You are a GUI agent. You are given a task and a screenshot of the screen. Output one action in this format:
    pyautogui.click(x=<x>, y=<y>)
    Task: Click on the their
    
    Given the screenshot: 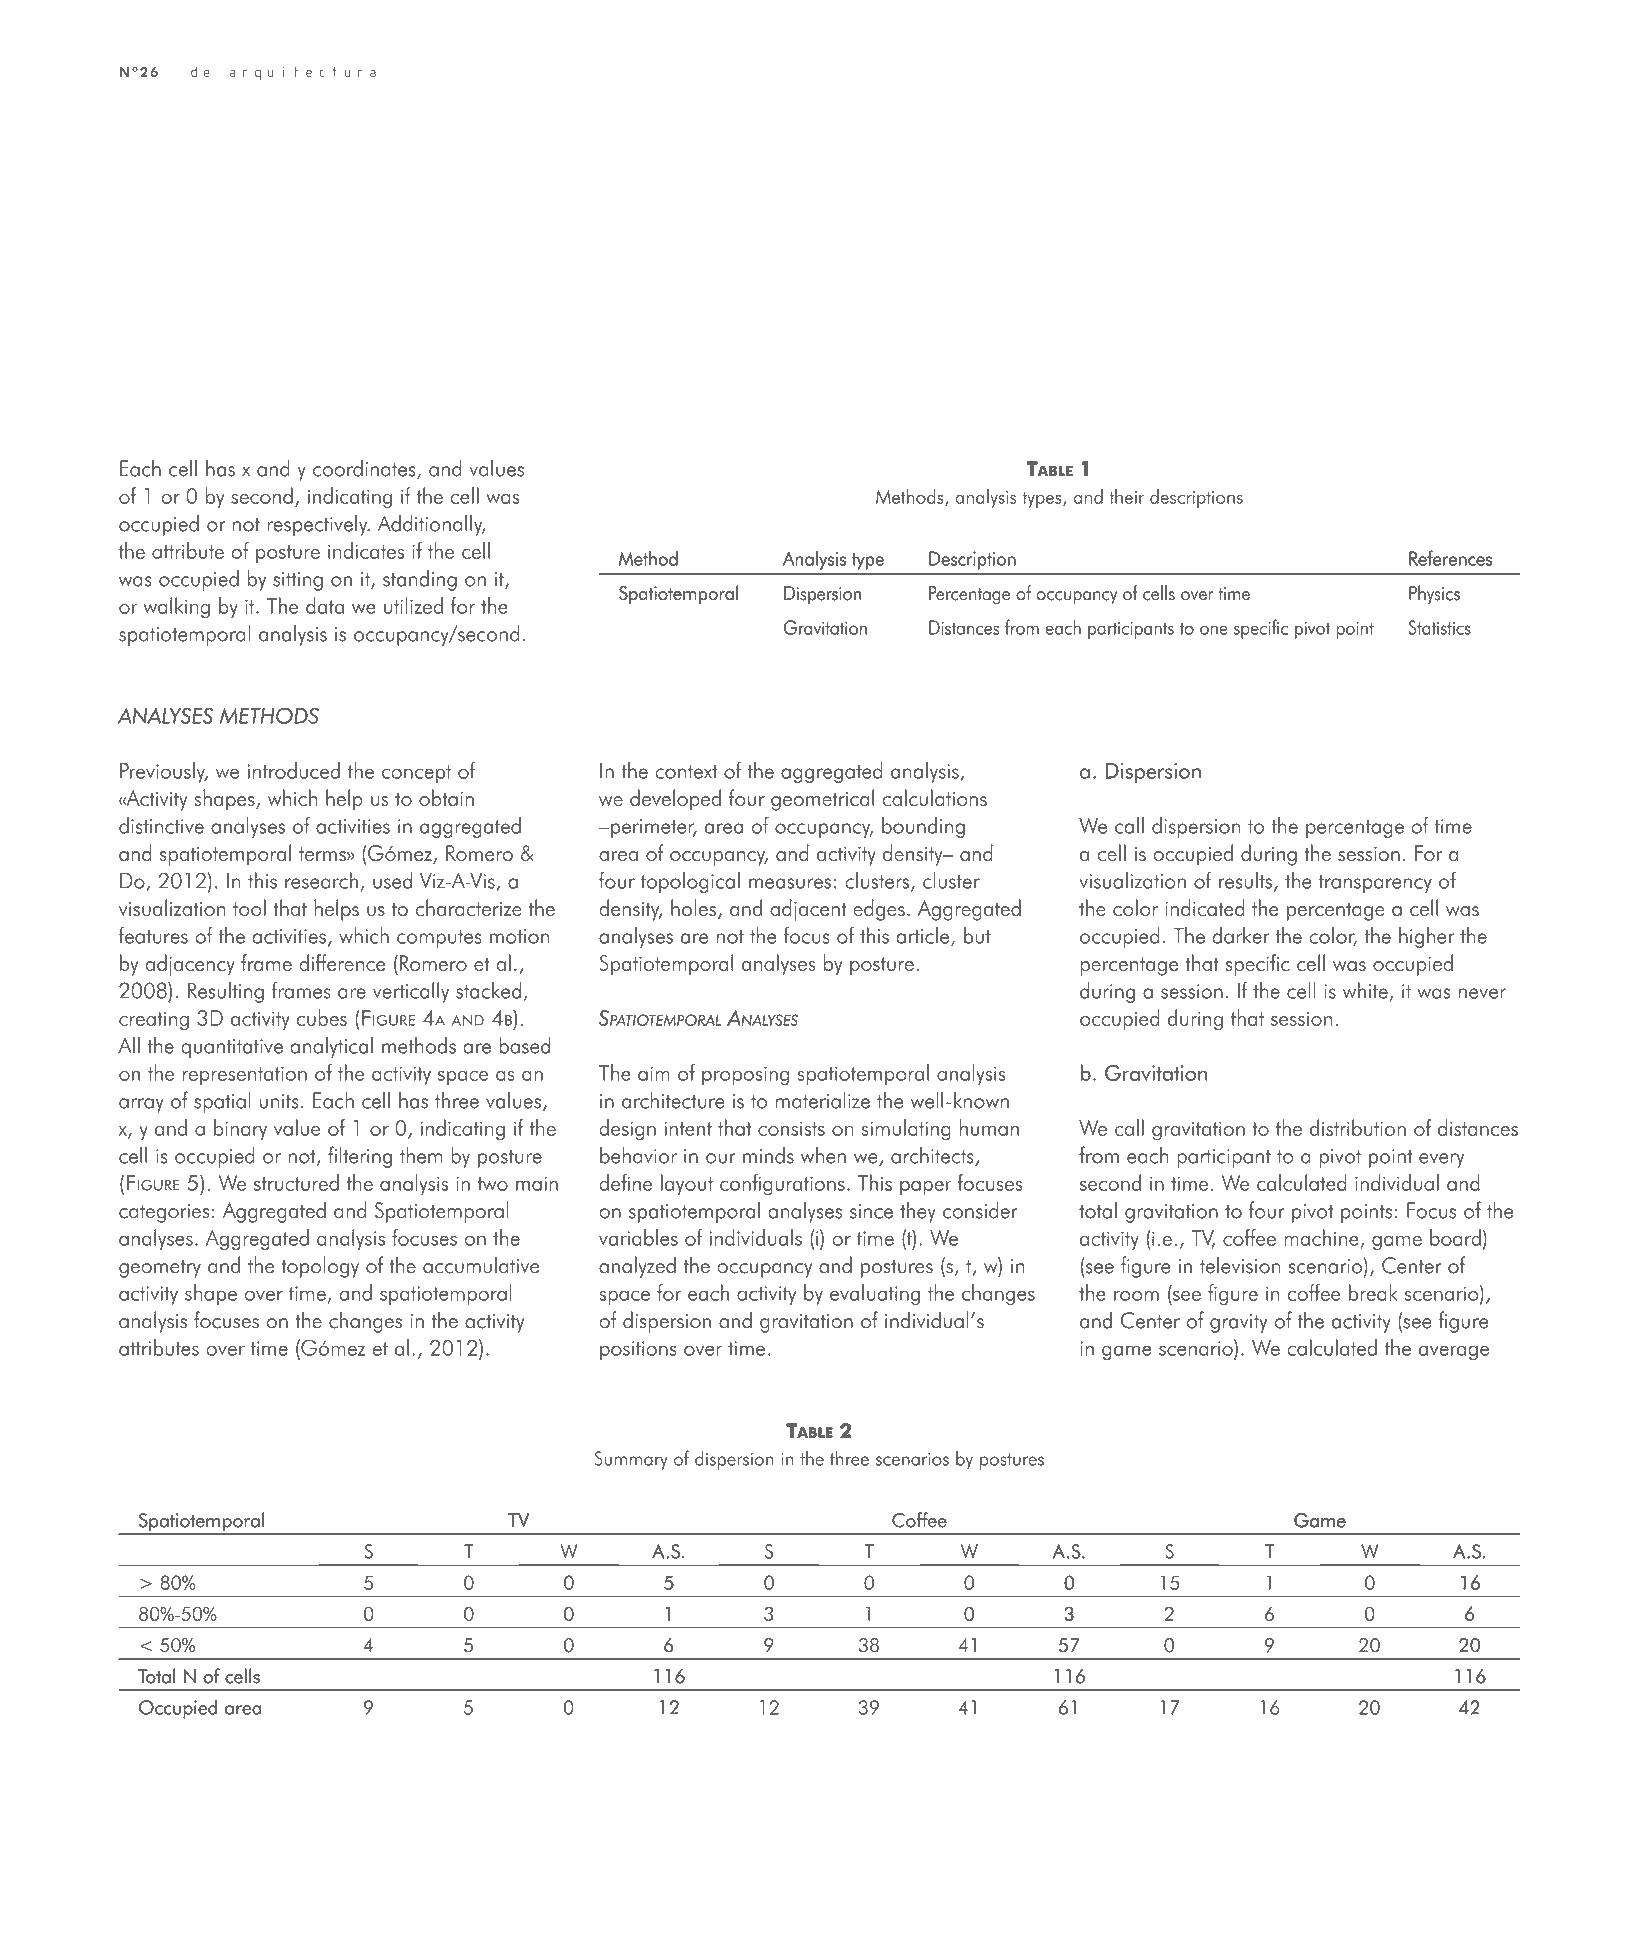 What is the action you would take?
    pyautogui.click(x=1126, y=496)
